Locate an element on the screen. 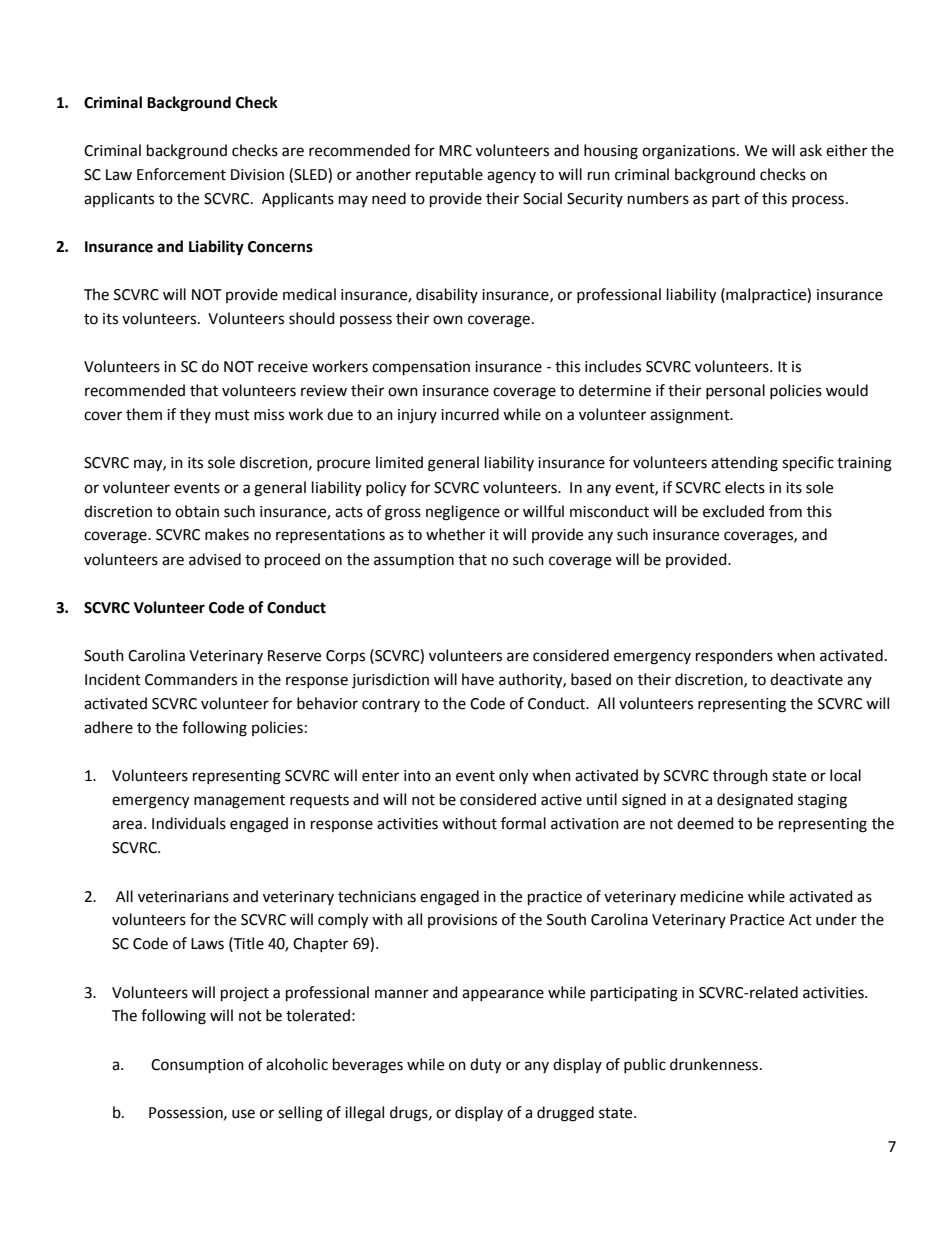 This screenshot has width=952, height=1233. agency is located at coordinates (511, 177).
